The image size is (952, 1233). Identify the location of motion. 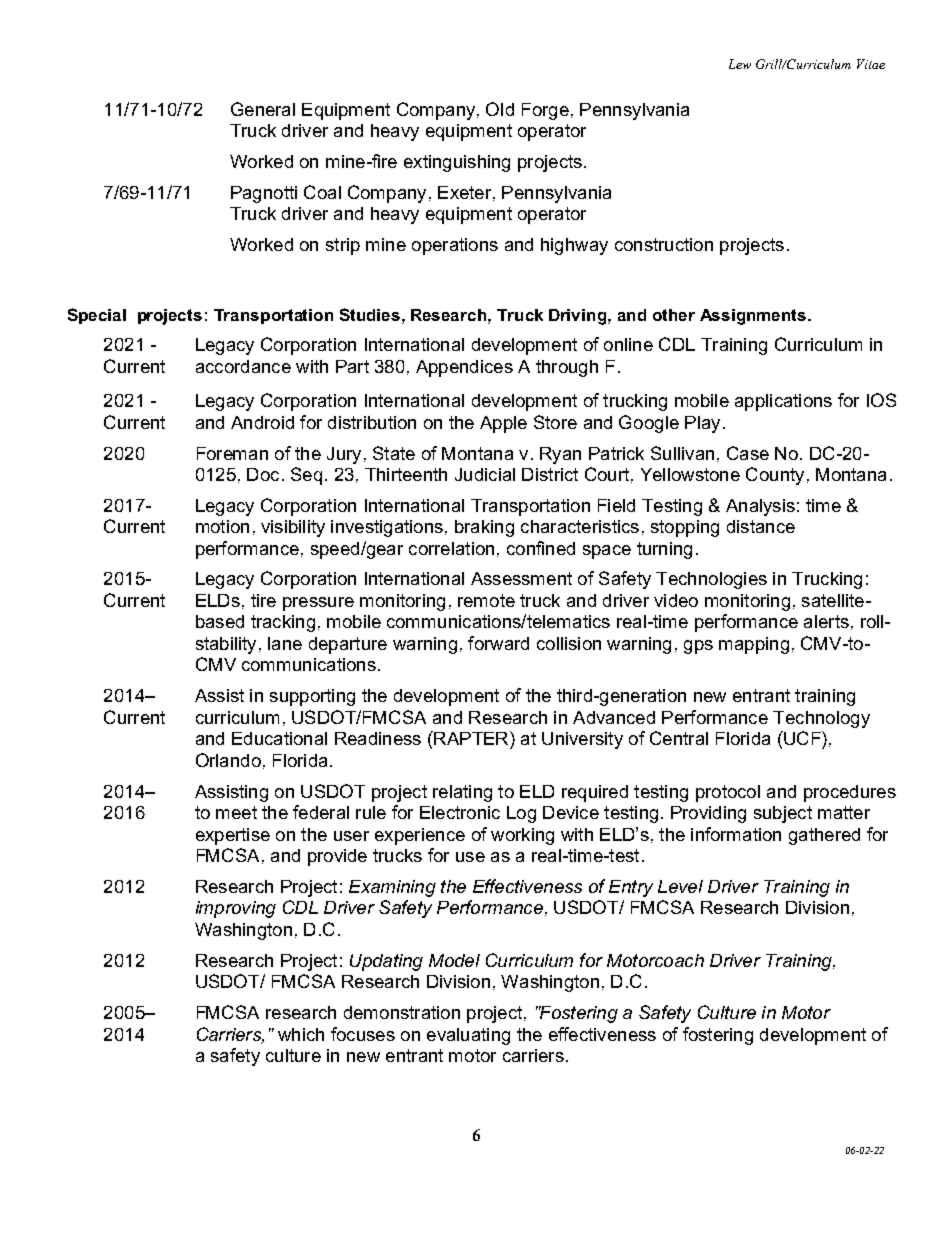
(222, 526).
